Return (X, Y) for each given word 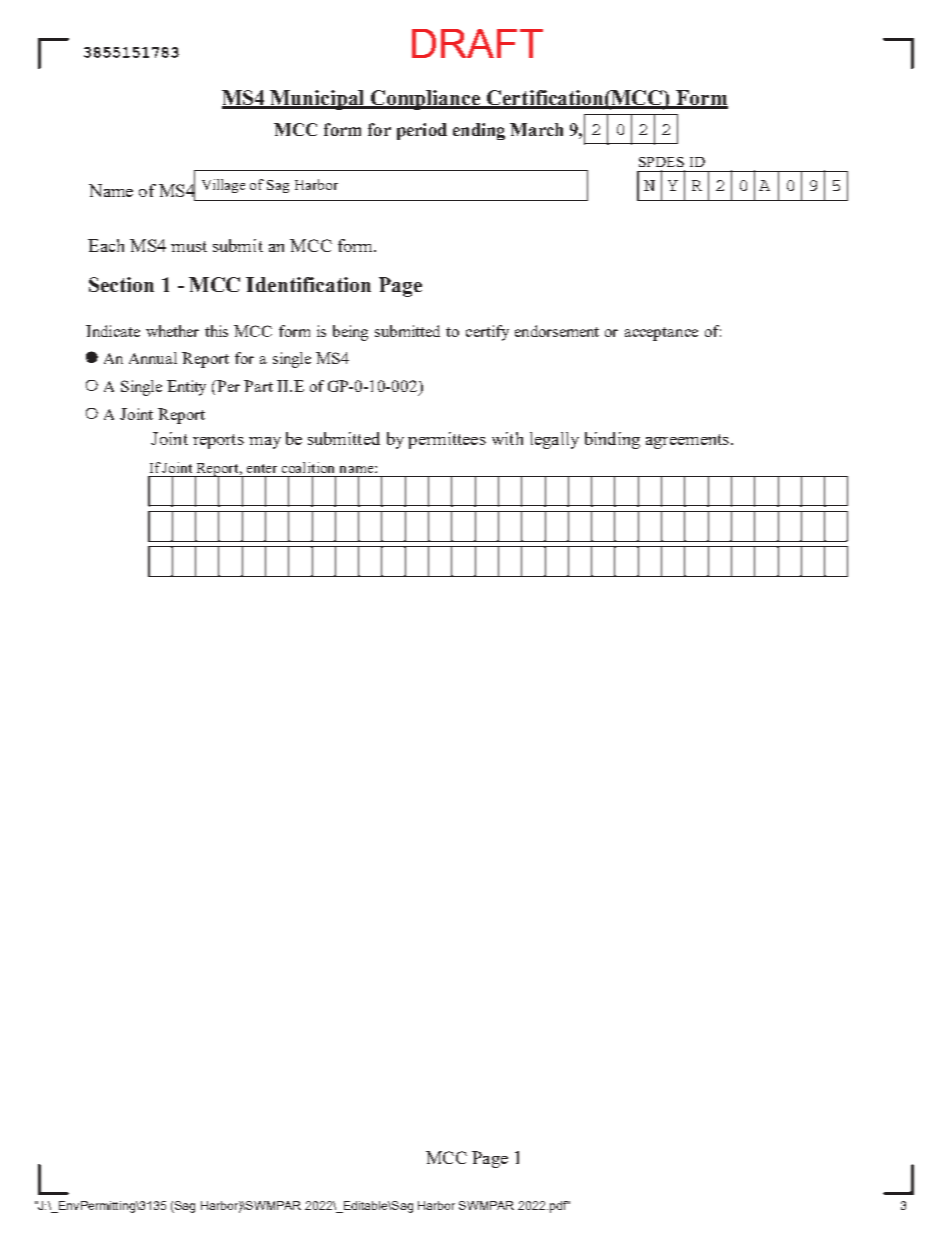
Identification (308, 284)
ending (479, 131)
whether (172, 331)
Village (223, 186)
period (422, 131)
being (350, 333)
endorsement (557, 331)
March (536, 129)
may (265, 443)
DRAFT (477, 43)
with (507, 438)
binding (612, 440)
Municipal (318, 100)
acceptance (661, 334)
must (189, 246)
